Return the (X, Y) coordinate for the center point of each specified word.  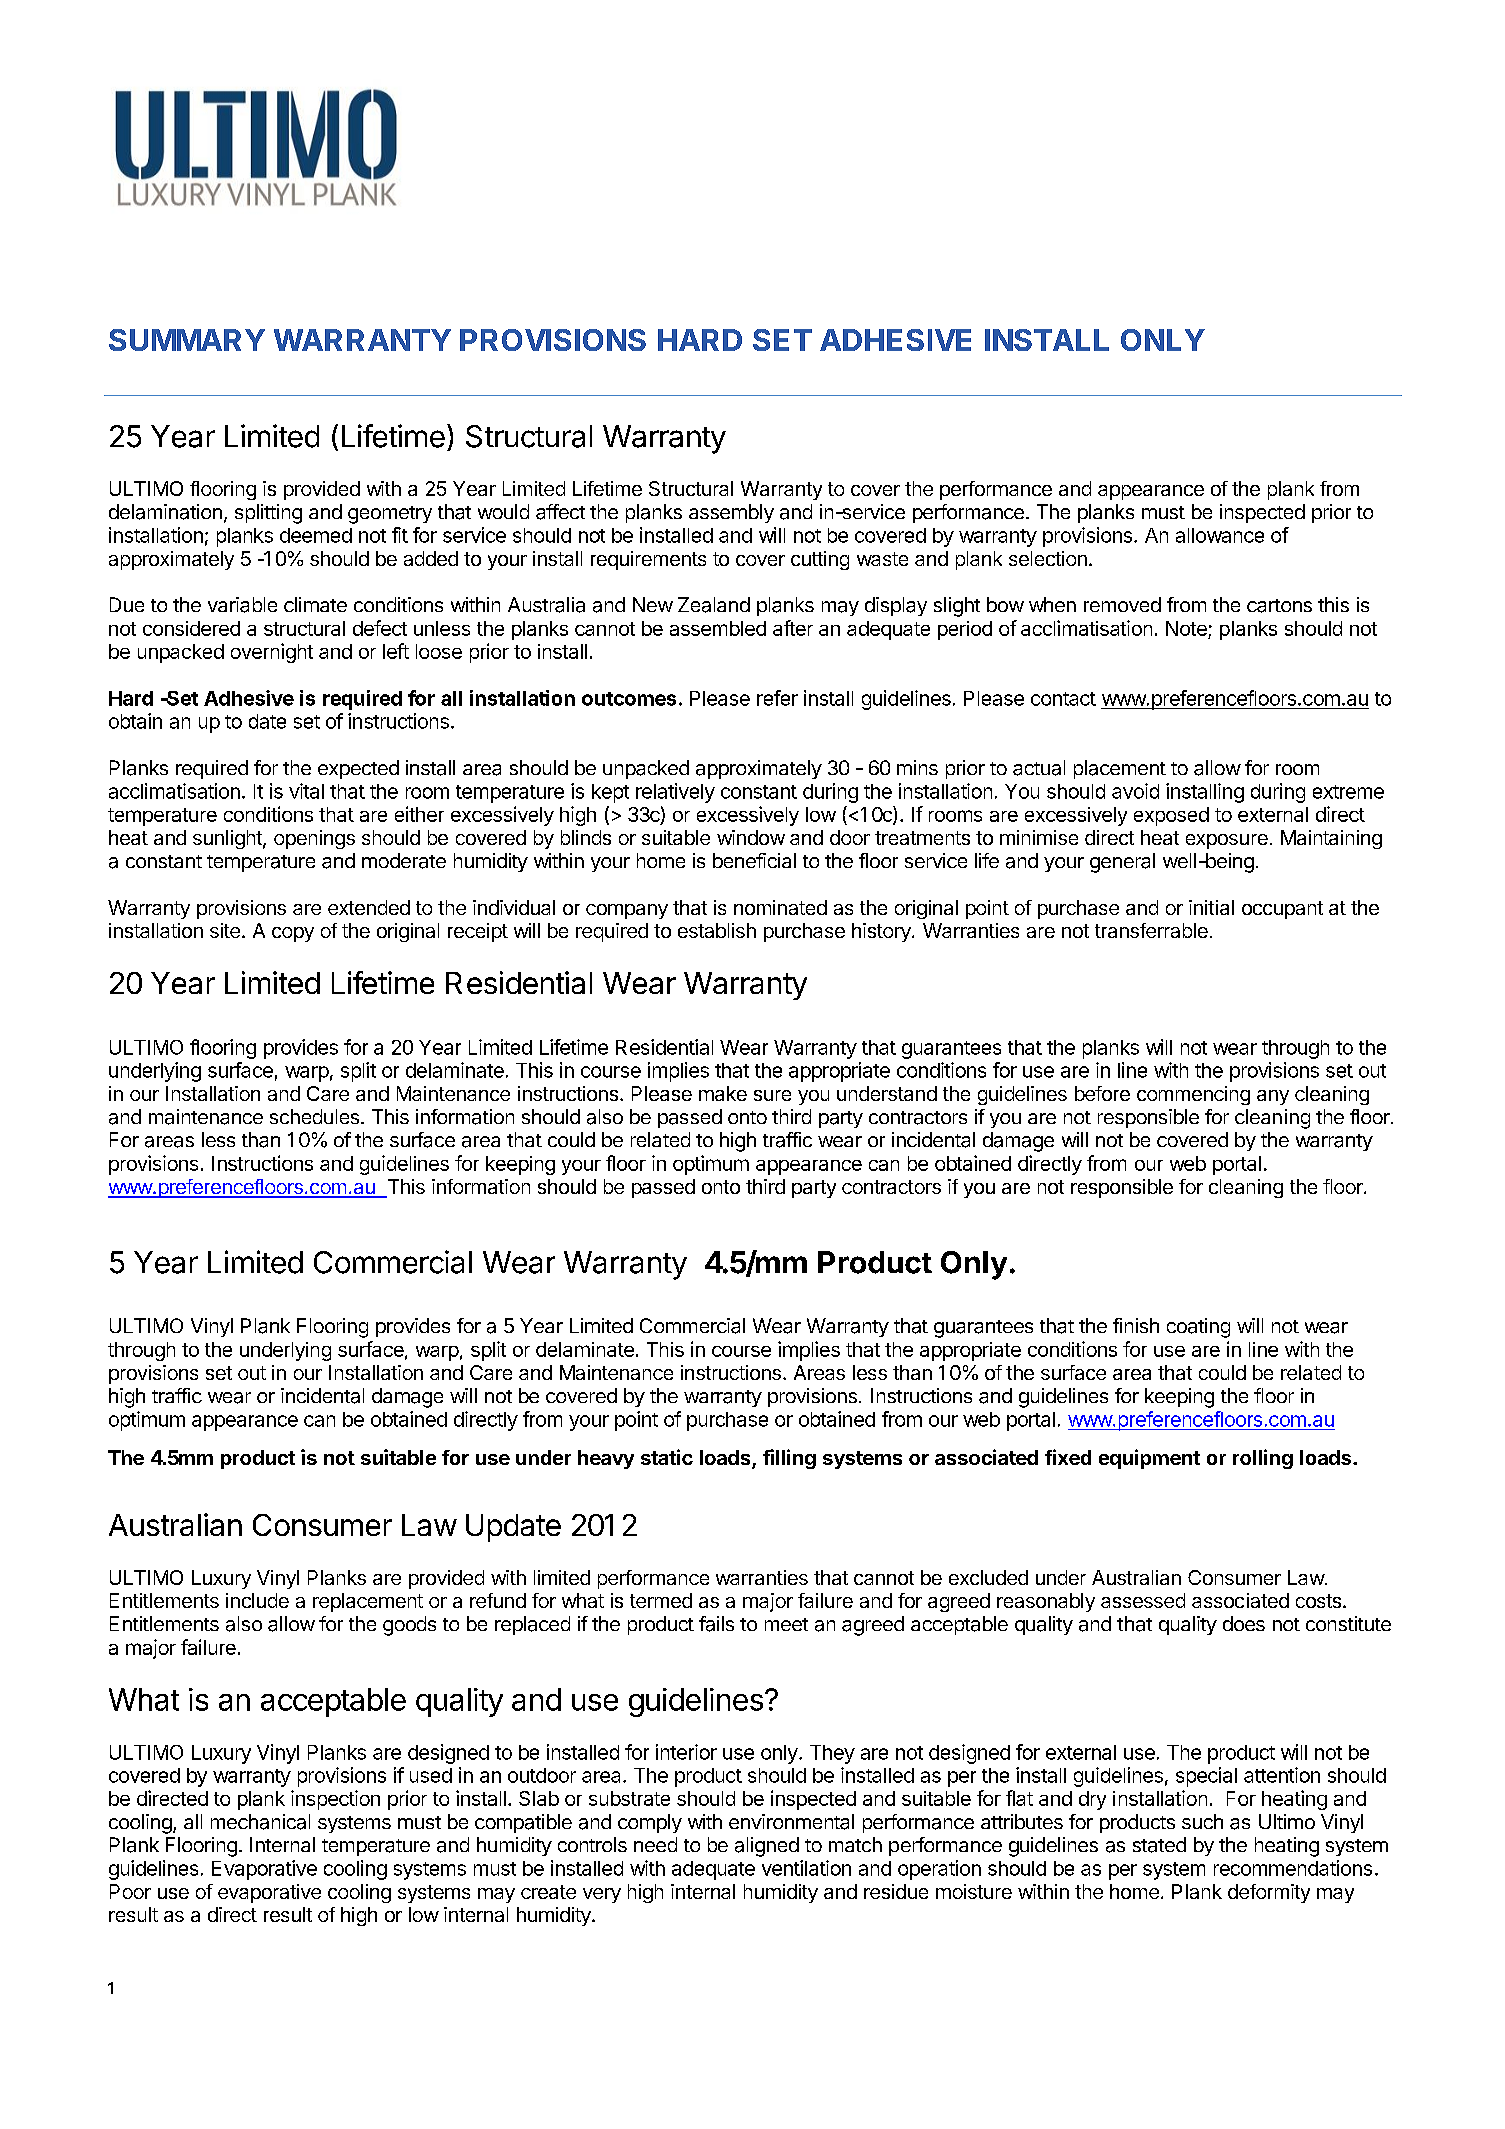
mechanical (260, 1822)
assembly (731, 513)
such (1202, 1821)
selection (1048, 558)
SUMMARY (187, 340)
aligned (767, 1847)
